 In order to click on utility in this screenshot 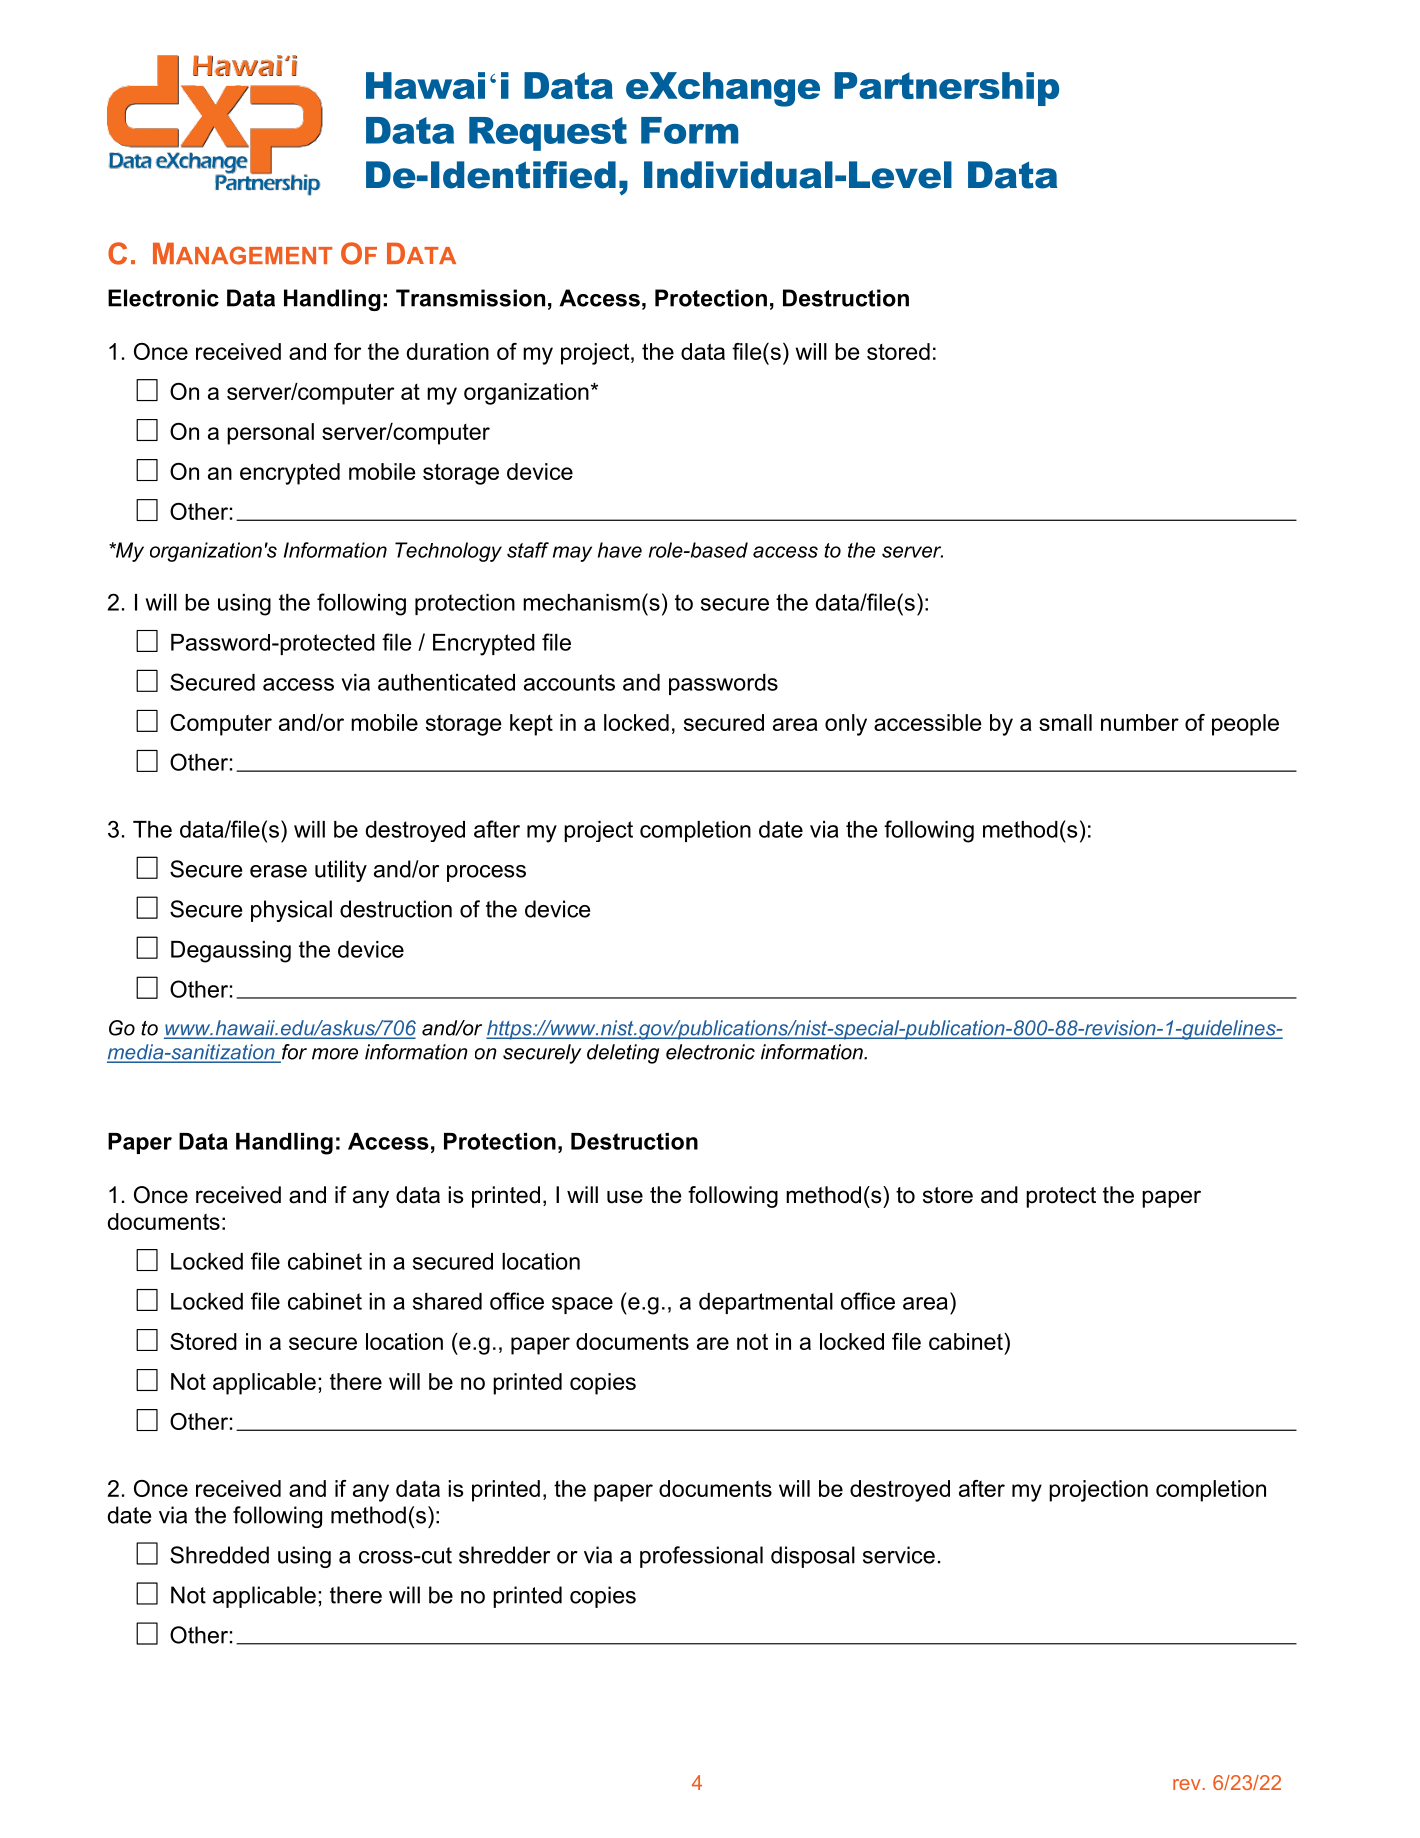, I will do `click(341, 871)`.
